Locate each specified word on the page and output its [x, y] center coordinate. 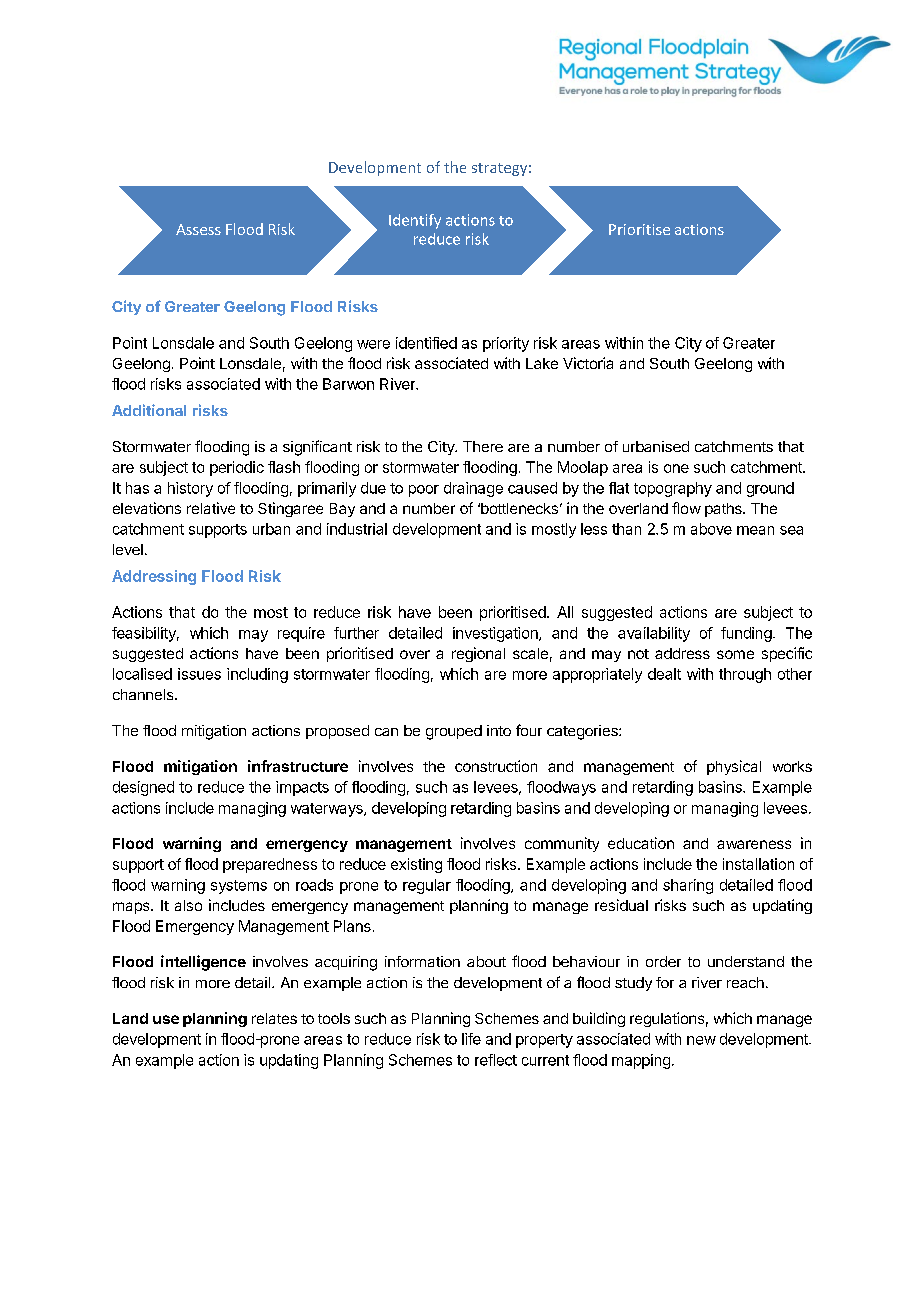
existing [416, 865]
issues [199, 674]
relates [274, 1018]
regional [478, 654]
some [735, 654]
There [483, 446]
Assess [198, 229]
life [471, 1039]
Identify [415, 221]
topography [673, 489]
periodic [237, 468]
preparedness [270, 865]
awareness [754, 844]
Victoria [588, 363]
